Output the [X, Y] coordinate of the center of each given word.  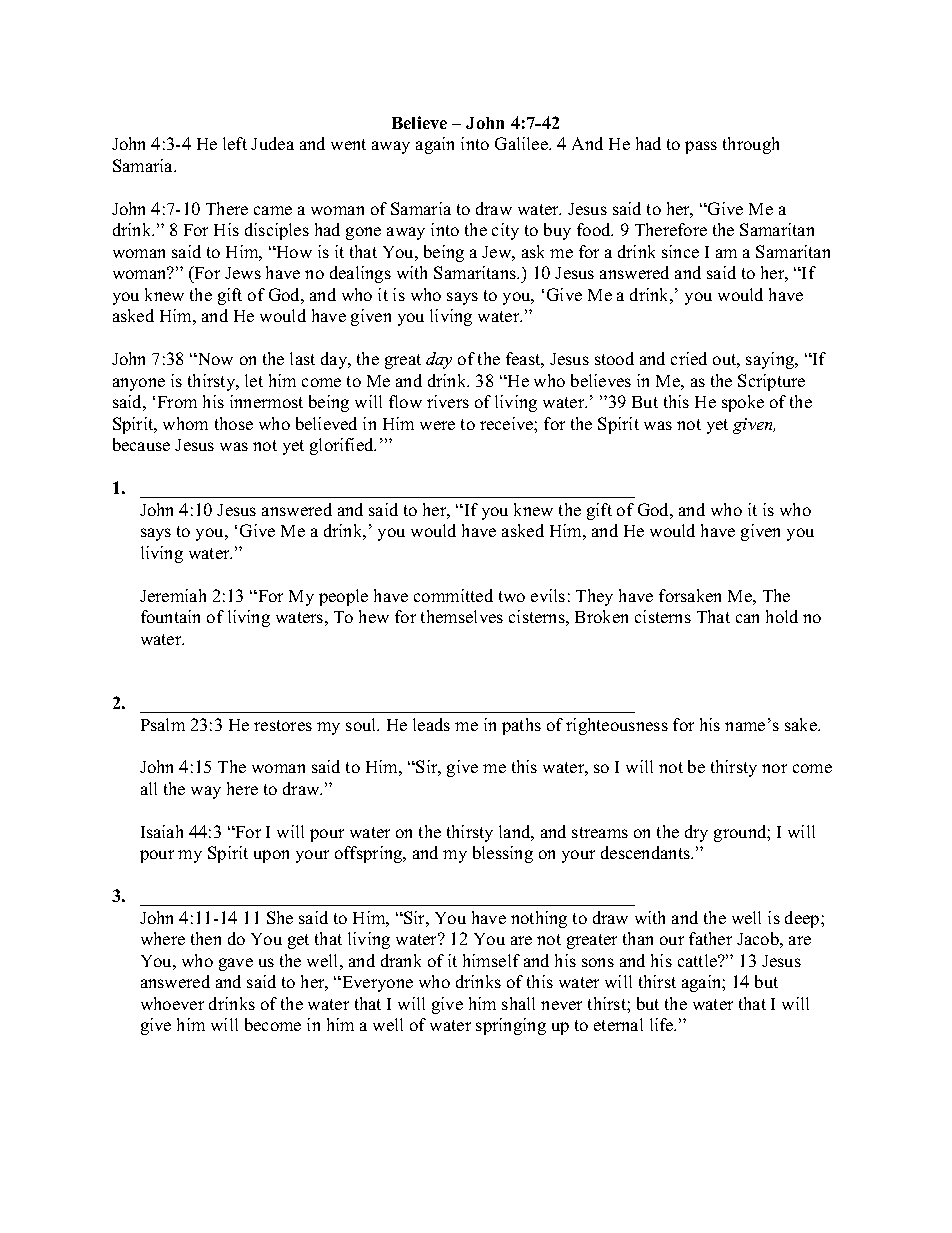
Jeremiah [173, 595]
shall [518, 1003]
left [235, 143]
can [747, 618]
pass [701, 147]
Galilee [522, 143]
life [663, 1024]
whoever [172, 1003]
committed [453, 595]
